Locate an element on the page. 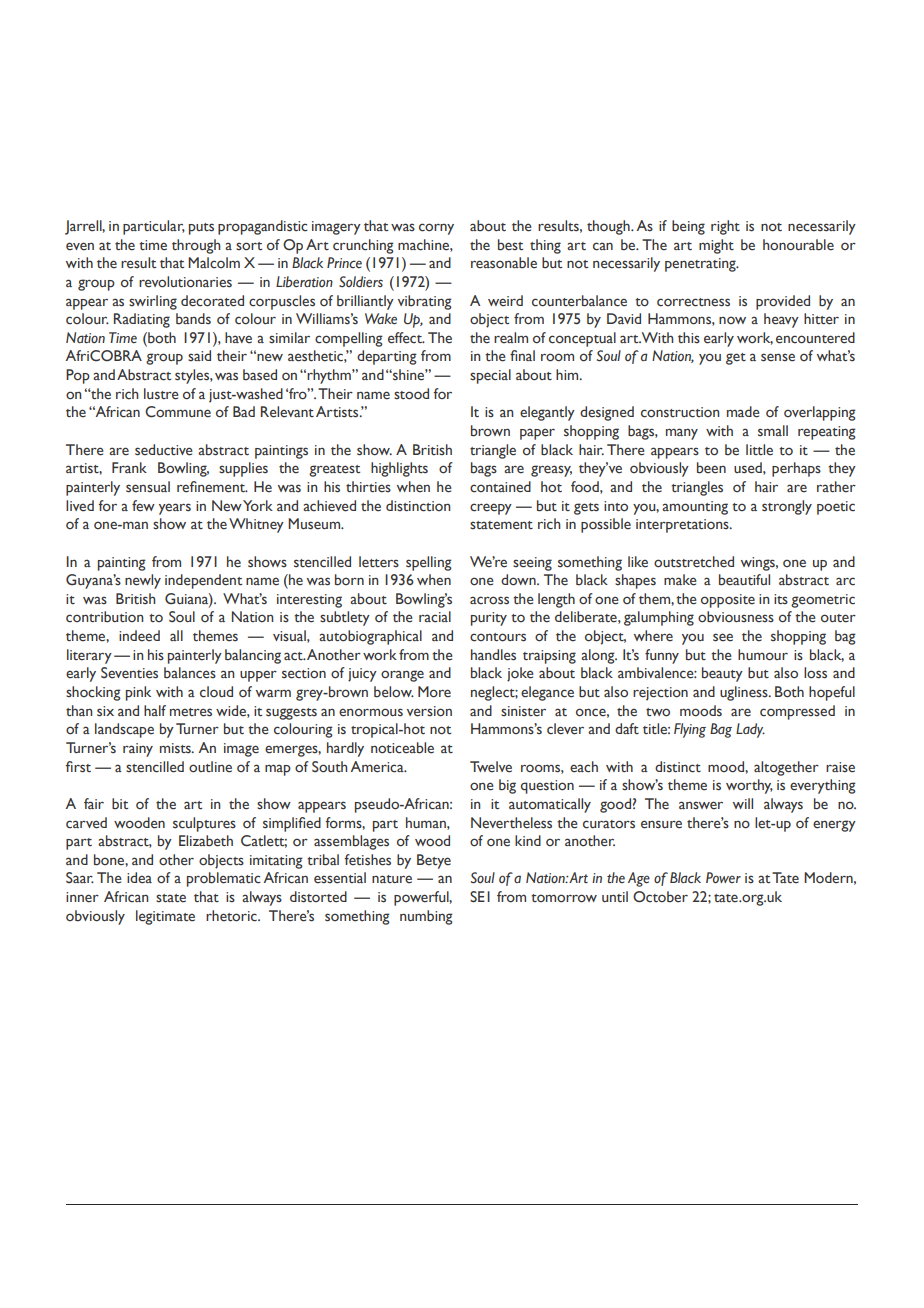  might is located at coordinates (716, 246).
